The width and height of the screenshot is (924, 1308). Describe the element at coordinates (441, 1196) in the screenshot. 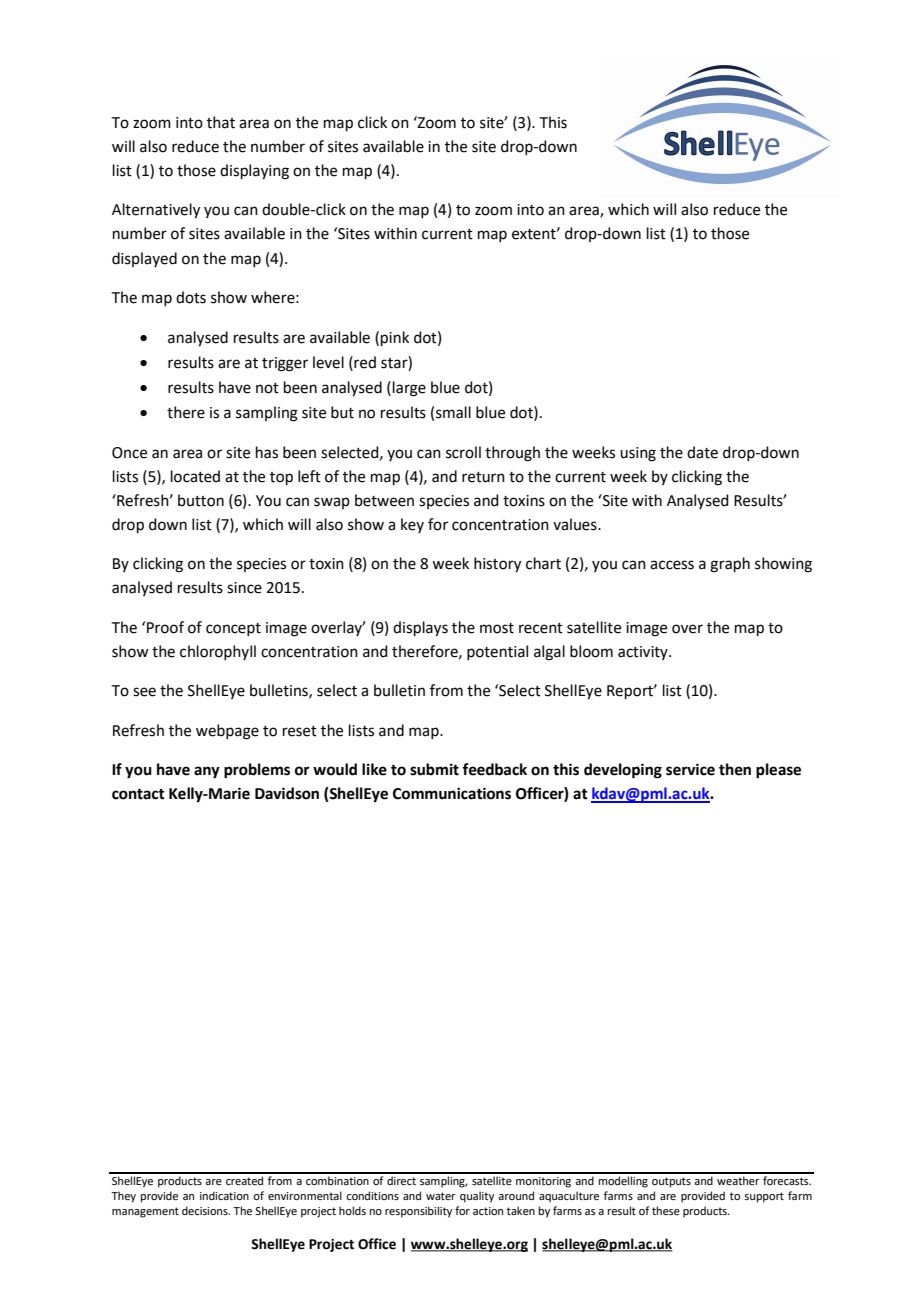

I see `water` at that location.
